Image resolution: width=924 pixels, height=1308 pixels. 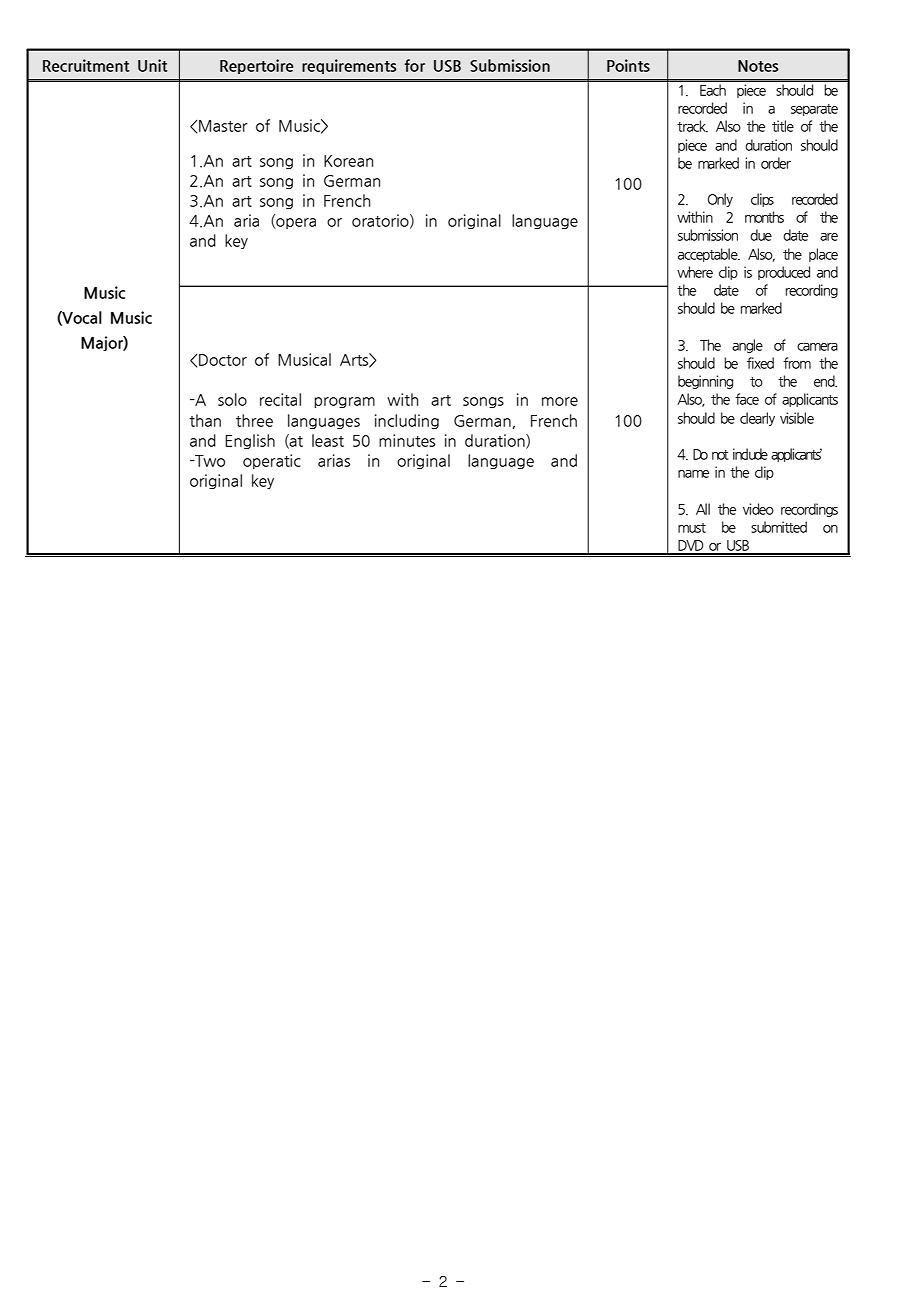 I want to click on must, so click(x=692, y=528).
